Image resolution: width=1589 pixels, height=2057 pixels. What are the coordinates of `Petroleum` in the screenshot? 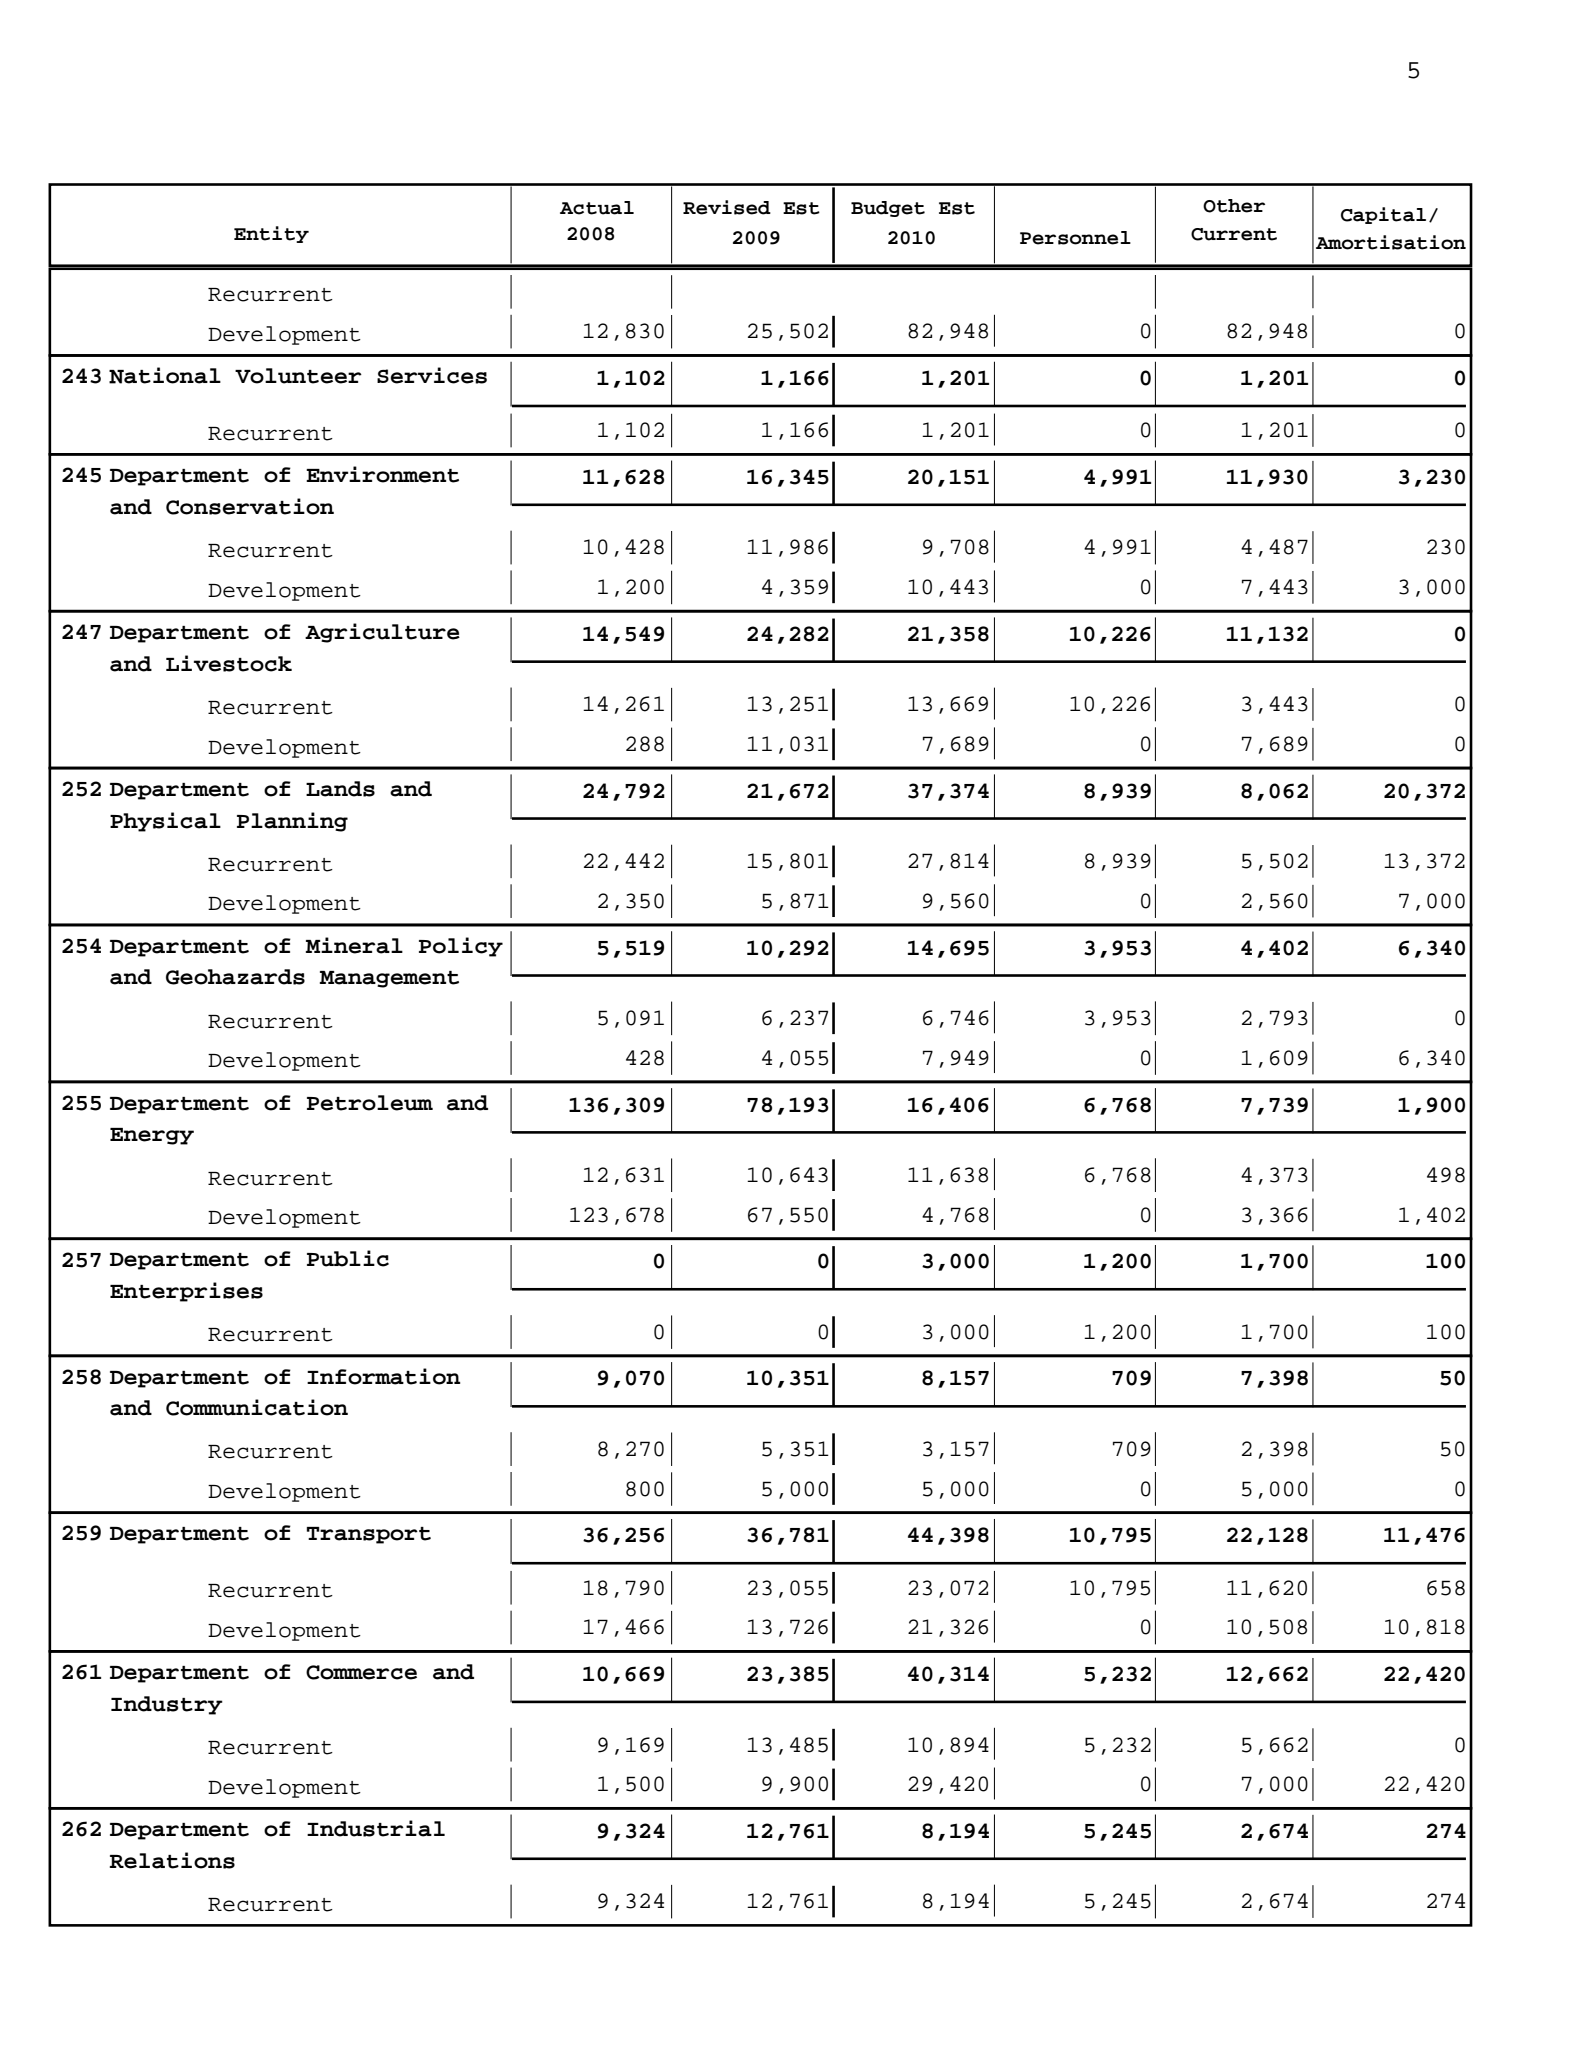 It's located at (370, 1103).
